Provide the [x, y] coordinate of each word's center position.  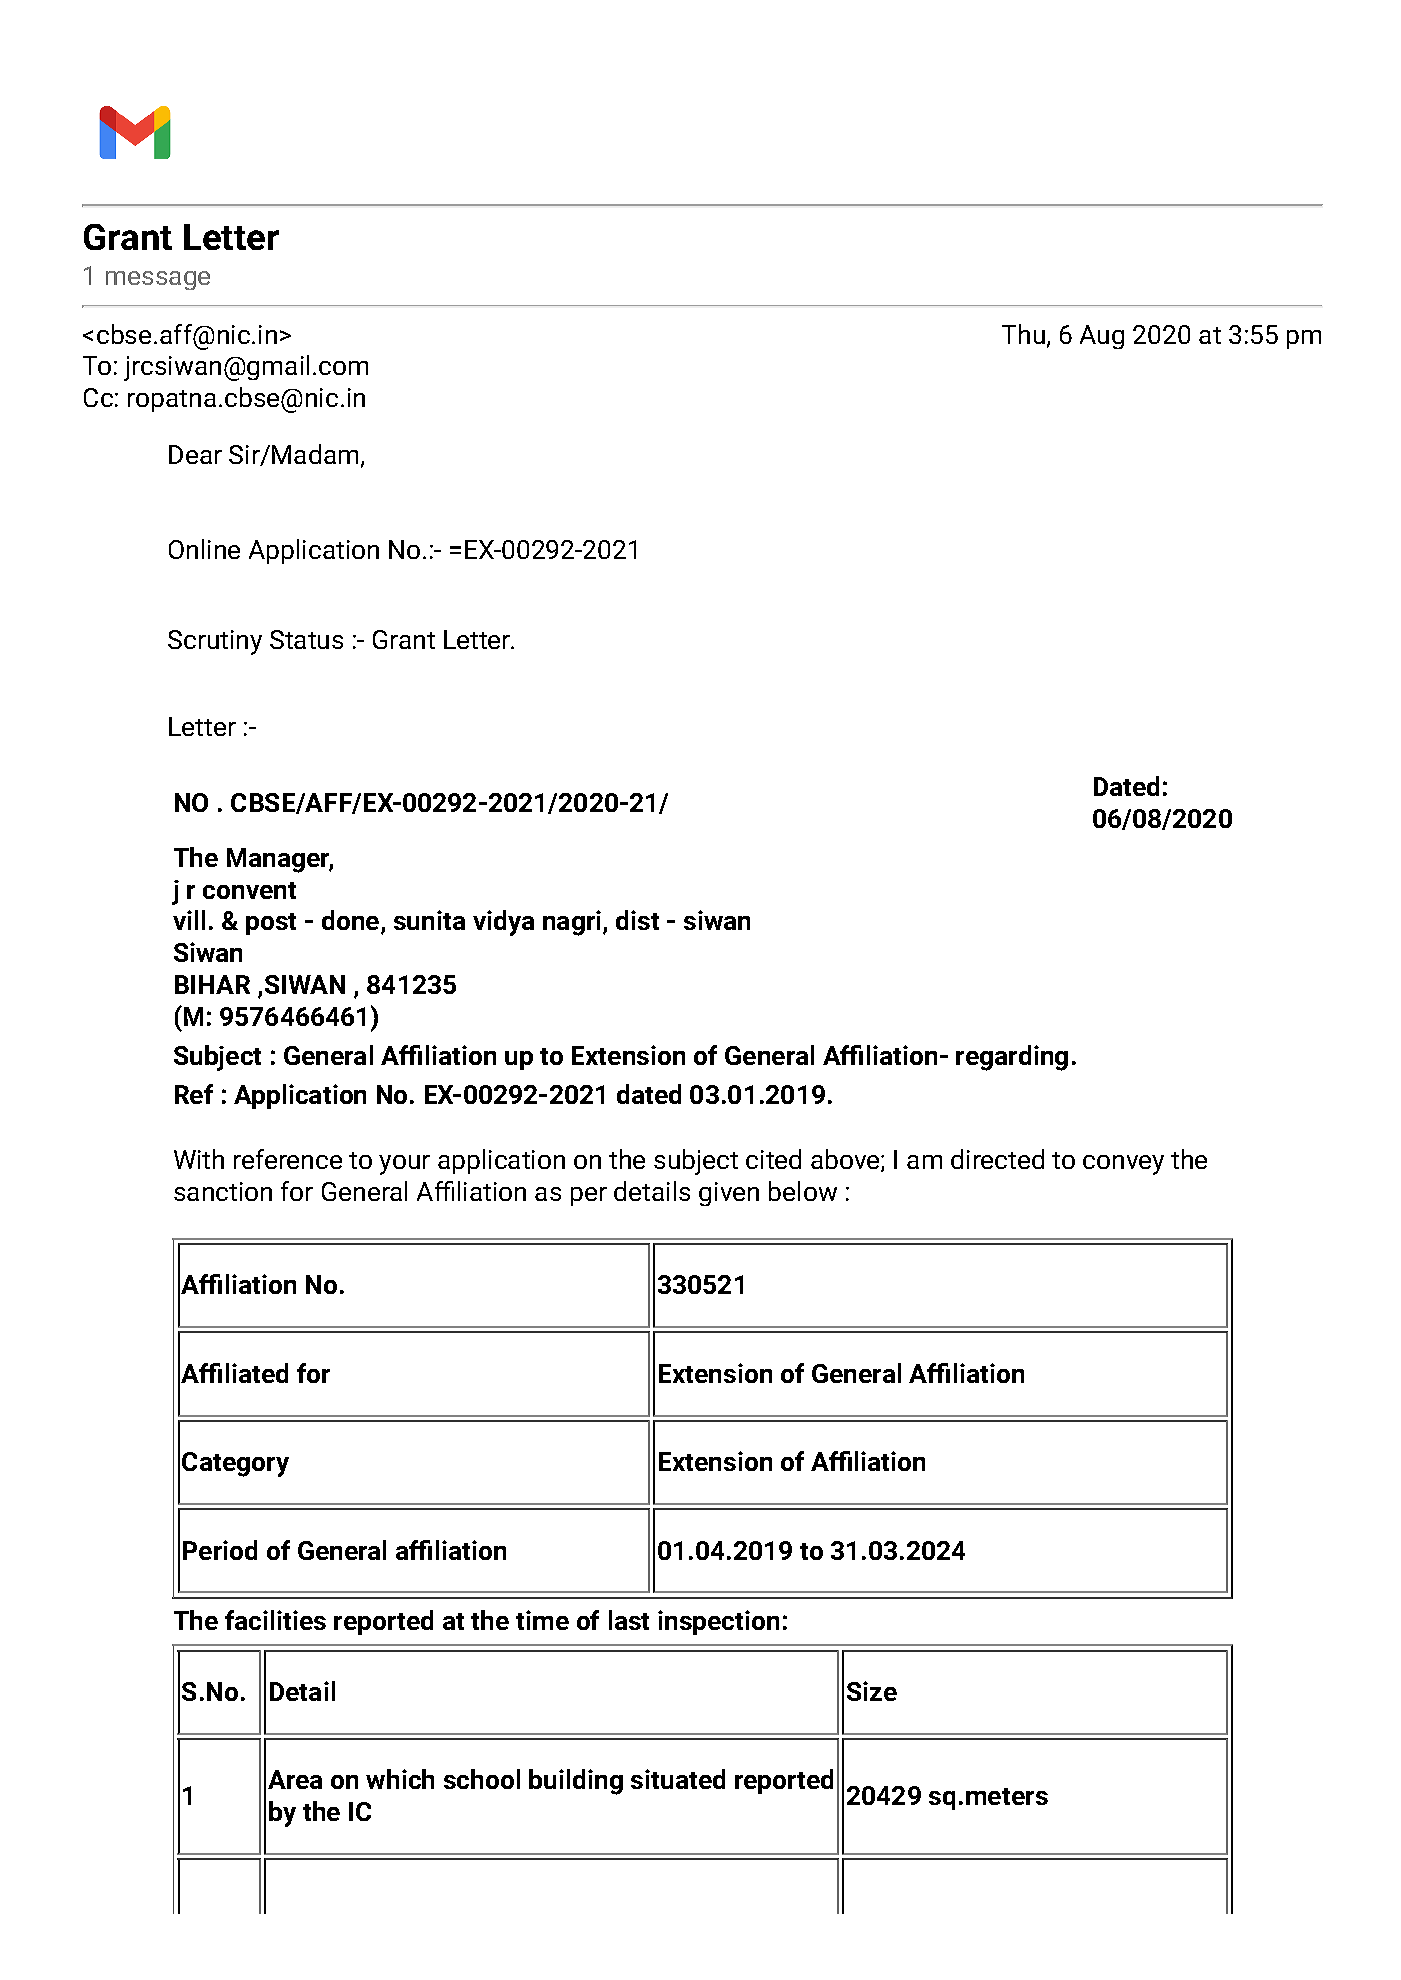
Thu [1023, 334]
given [729, 1194]
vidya [503, 923]
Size [872, 1691]
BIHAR [212, 984]
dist [637, 920]
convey [1123, 1165]
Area [295, 1779]
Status [306, 639]
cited [773, 1159]
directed [997, 1159]
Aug [1102, 337]
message [158, 280]
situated [678, 1779]
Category [235, 1464]
